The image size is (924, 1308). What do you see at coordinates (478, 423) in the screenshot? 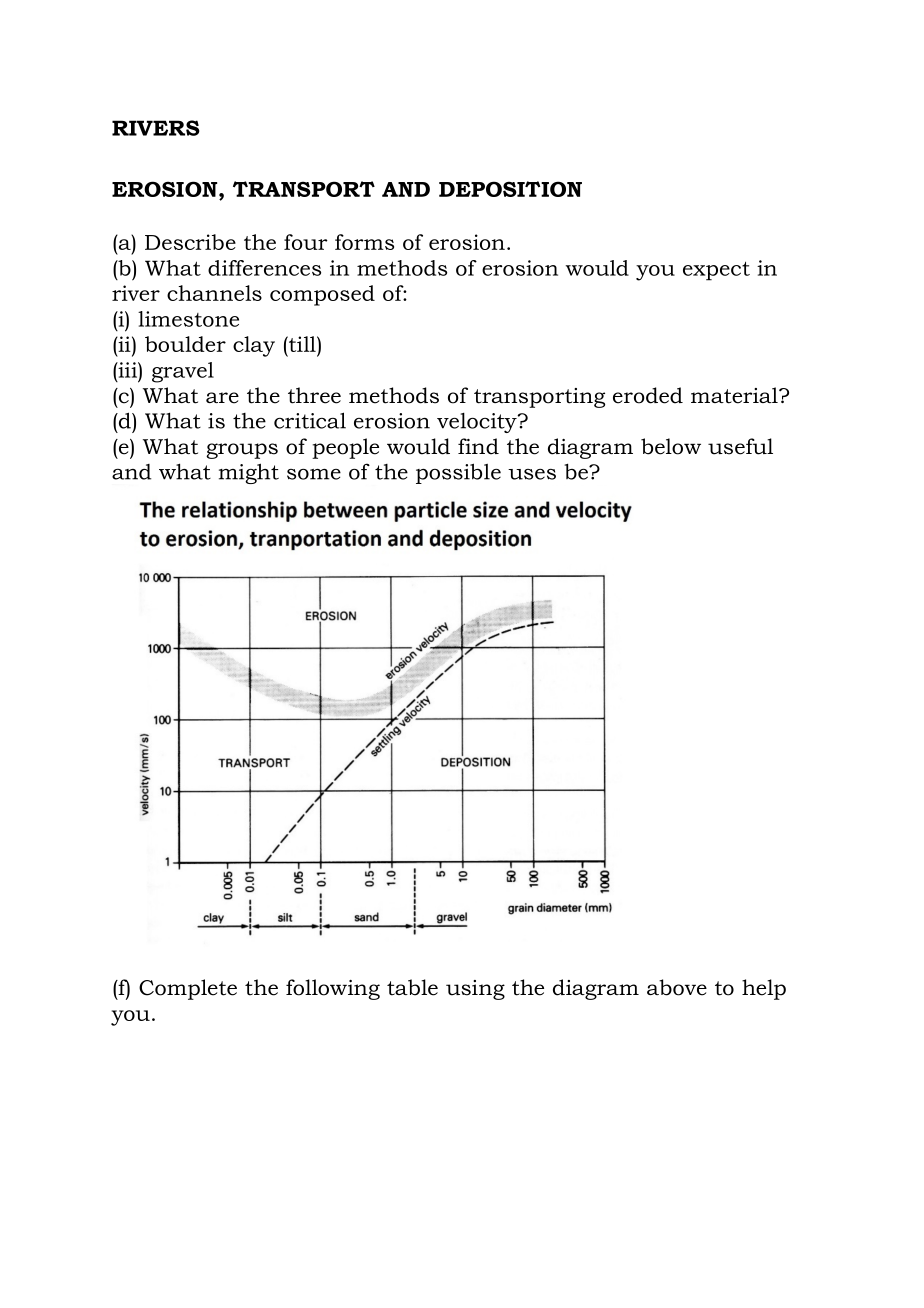
I see `velocity` at bounding box center [478, 423].
